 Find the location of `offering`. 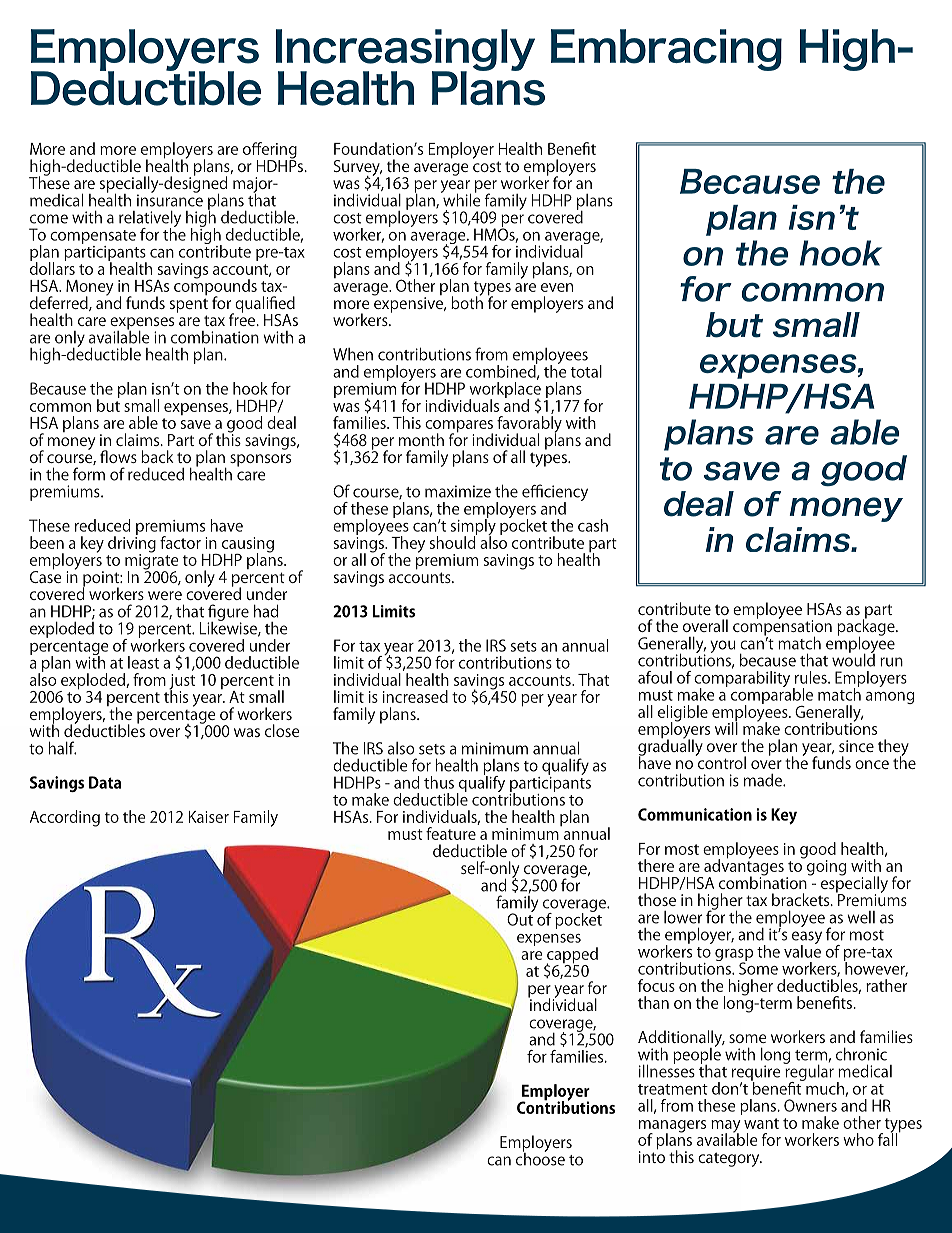

offering is located at coordinates (270, 151).
